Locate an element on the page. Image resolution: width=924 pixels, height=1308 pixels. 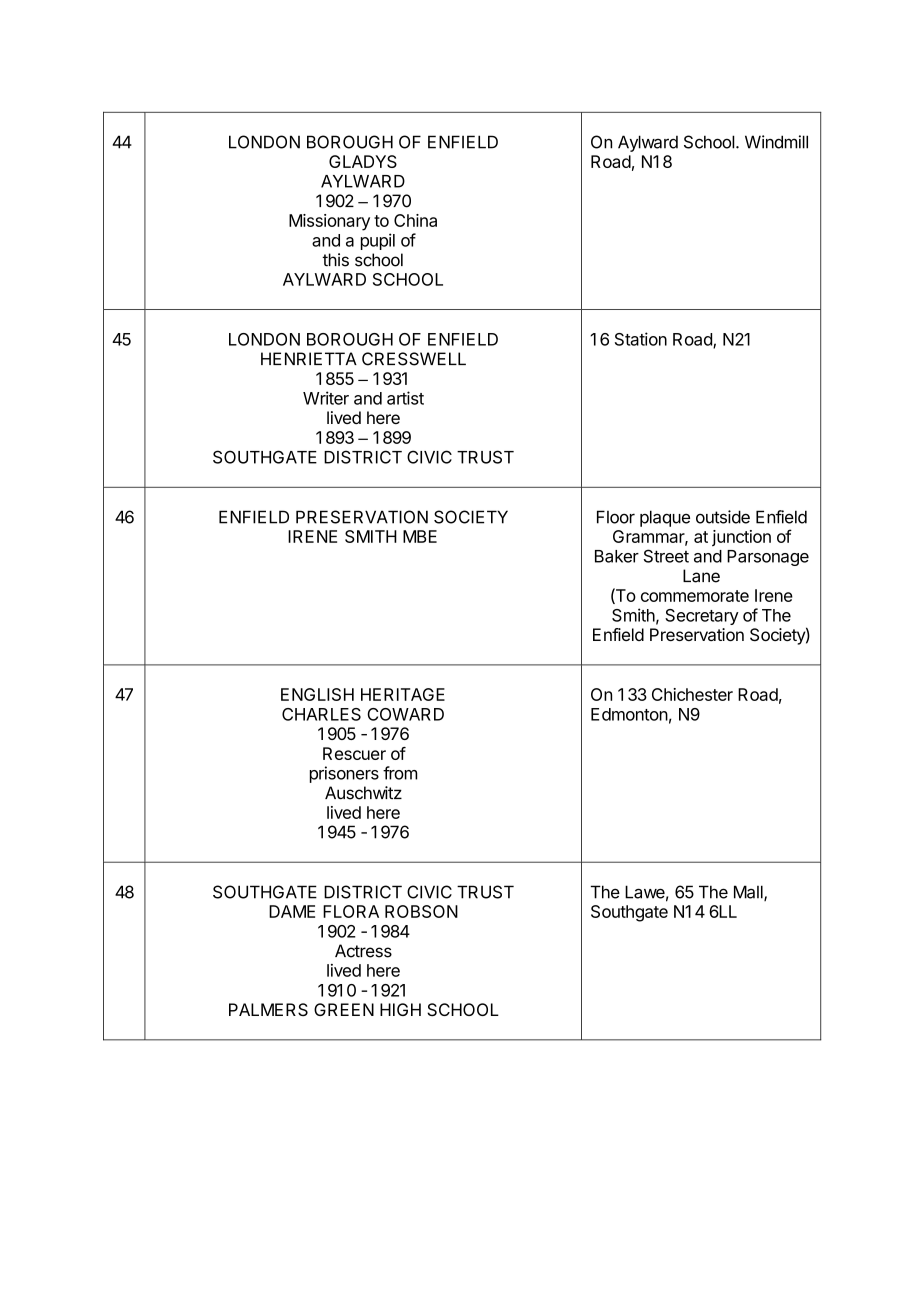
China is located at coordinates (415, 220).
